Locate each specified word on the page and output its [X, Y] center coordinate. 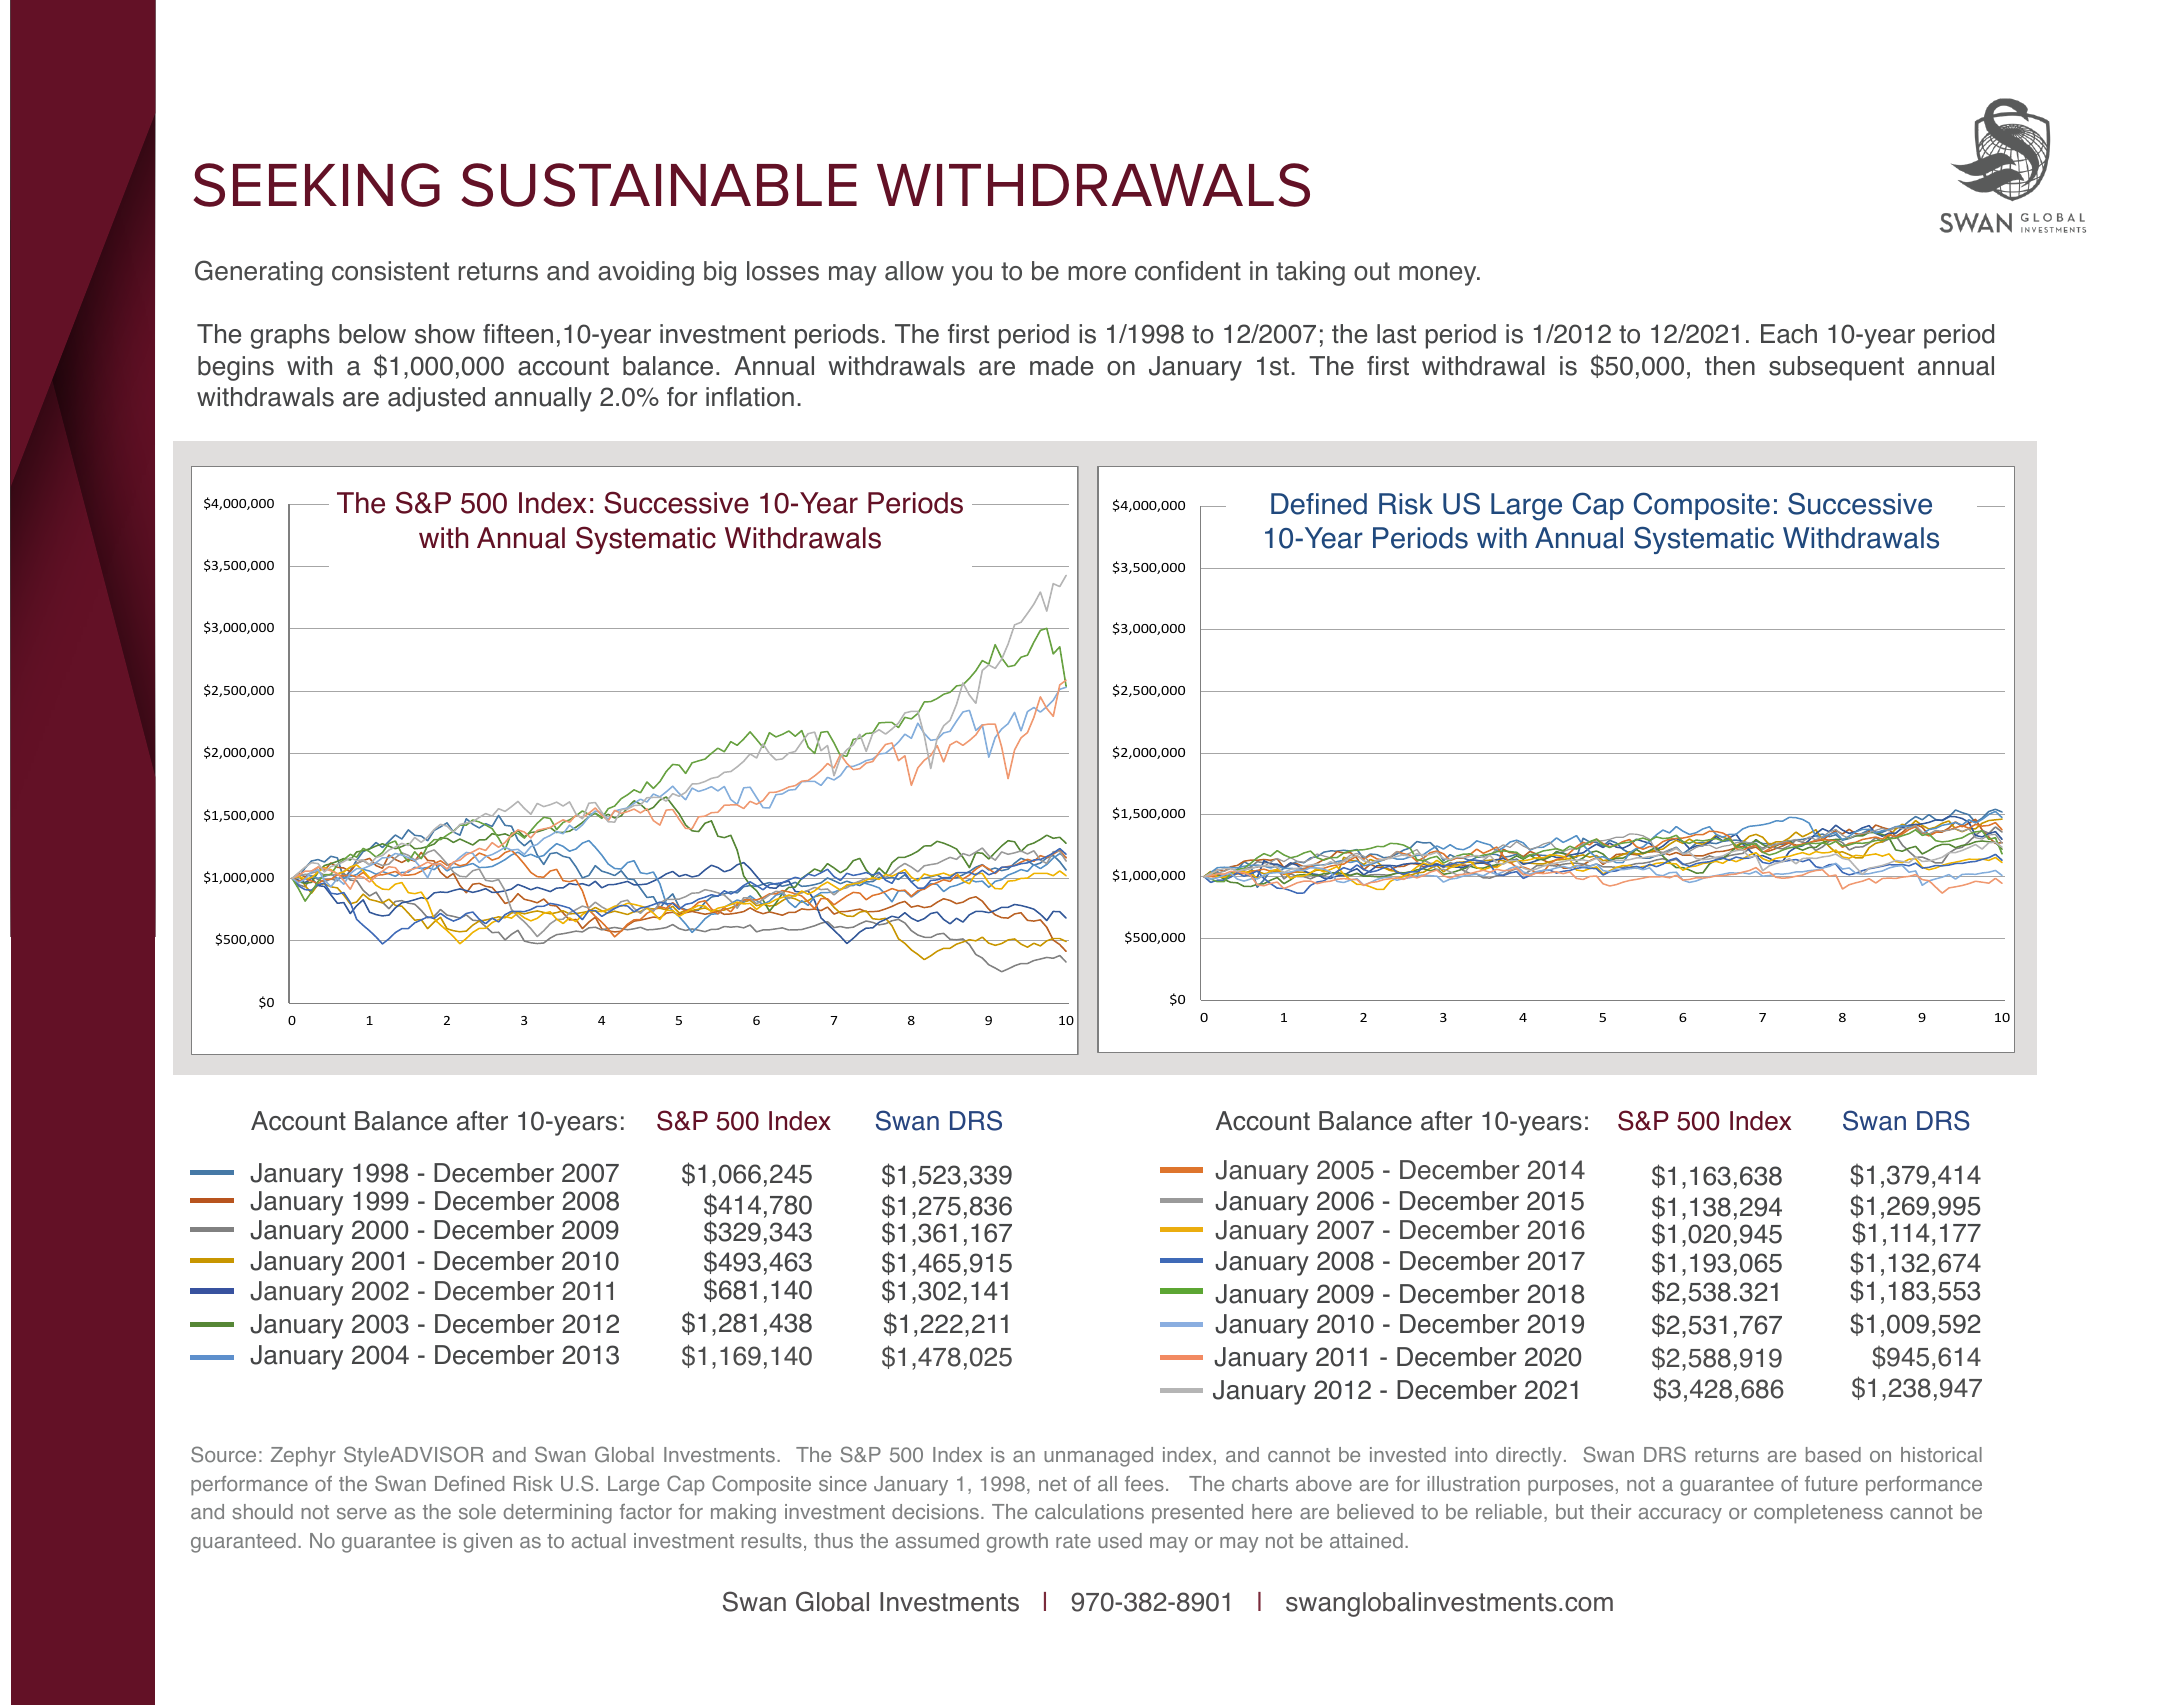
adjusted [436, 399]
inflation [750, 397]
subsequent [1836, 368]
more [1097, 273]
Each [1789, 334]
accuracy [1680, 1516]
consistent [390, 271]
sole [477, 1512]
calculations [1089, 1512]
